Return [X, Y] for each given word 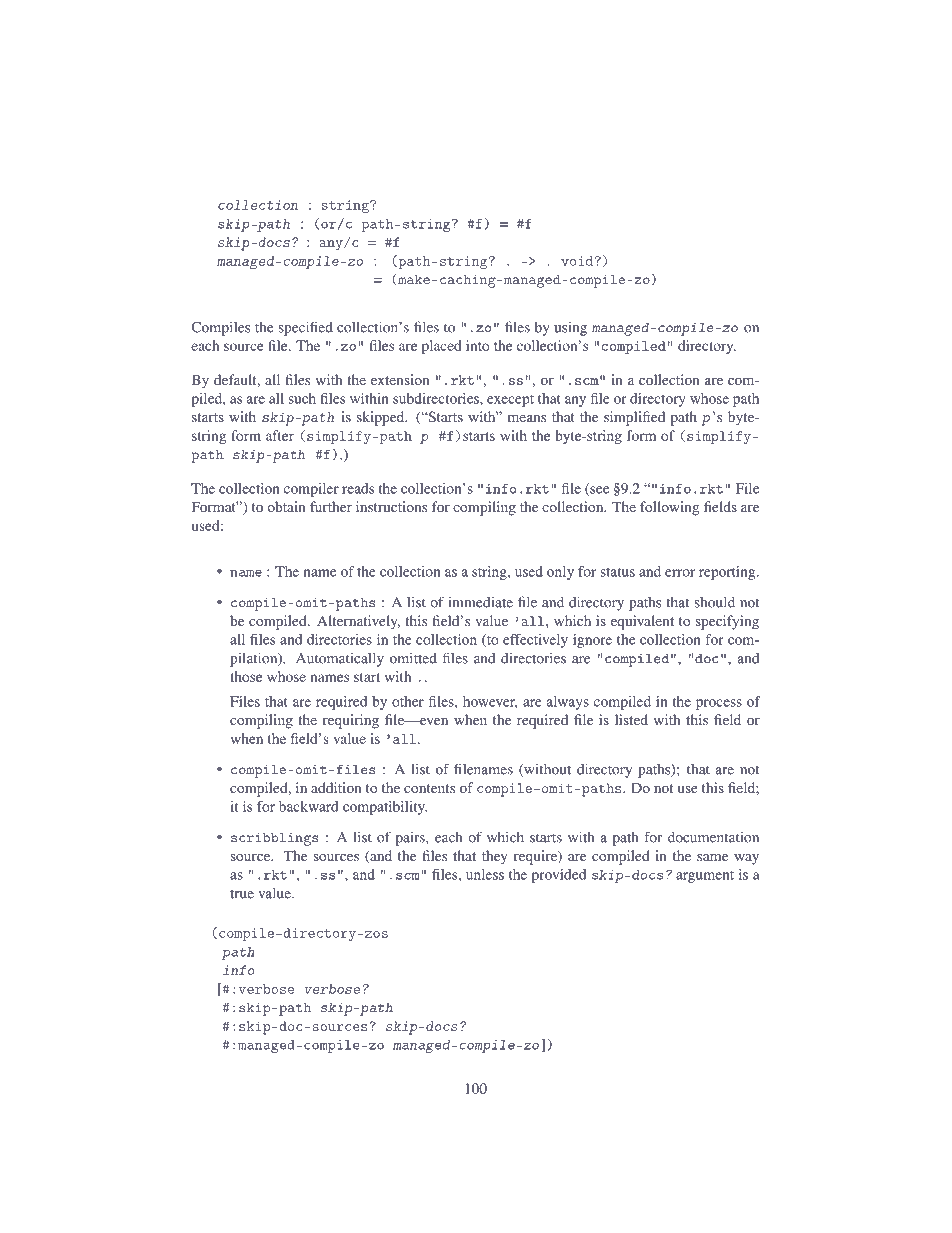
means [527, 418]
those [246, 676]
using [570, 328]
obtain [286, 506]
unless [485, 874]
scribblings [275, 839]
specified [306, 328]
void [578, 261]
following [669, 508]
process [719, 704]
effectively [535, 641]
